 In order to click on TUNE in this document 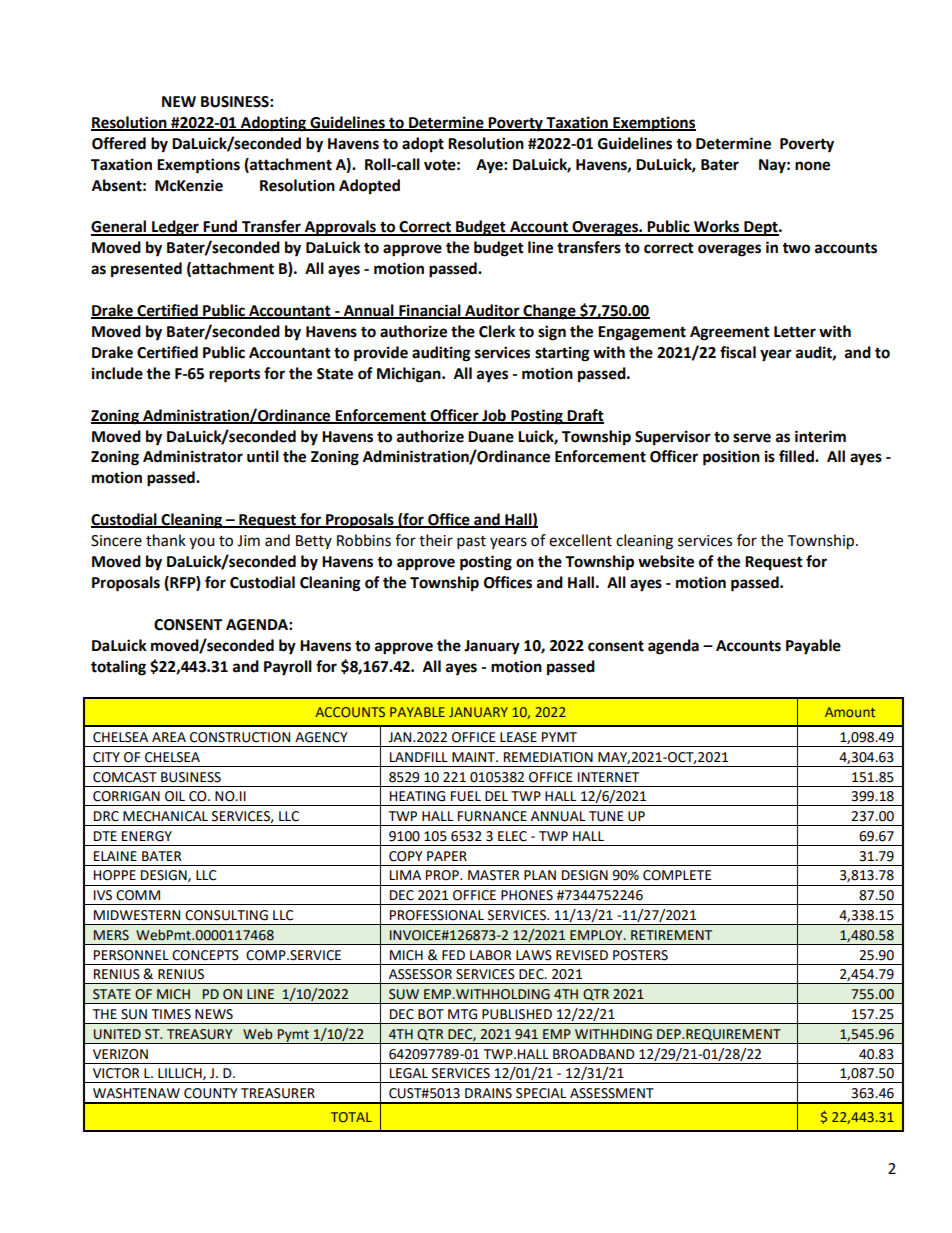, I will do `click(606, 816)`.
